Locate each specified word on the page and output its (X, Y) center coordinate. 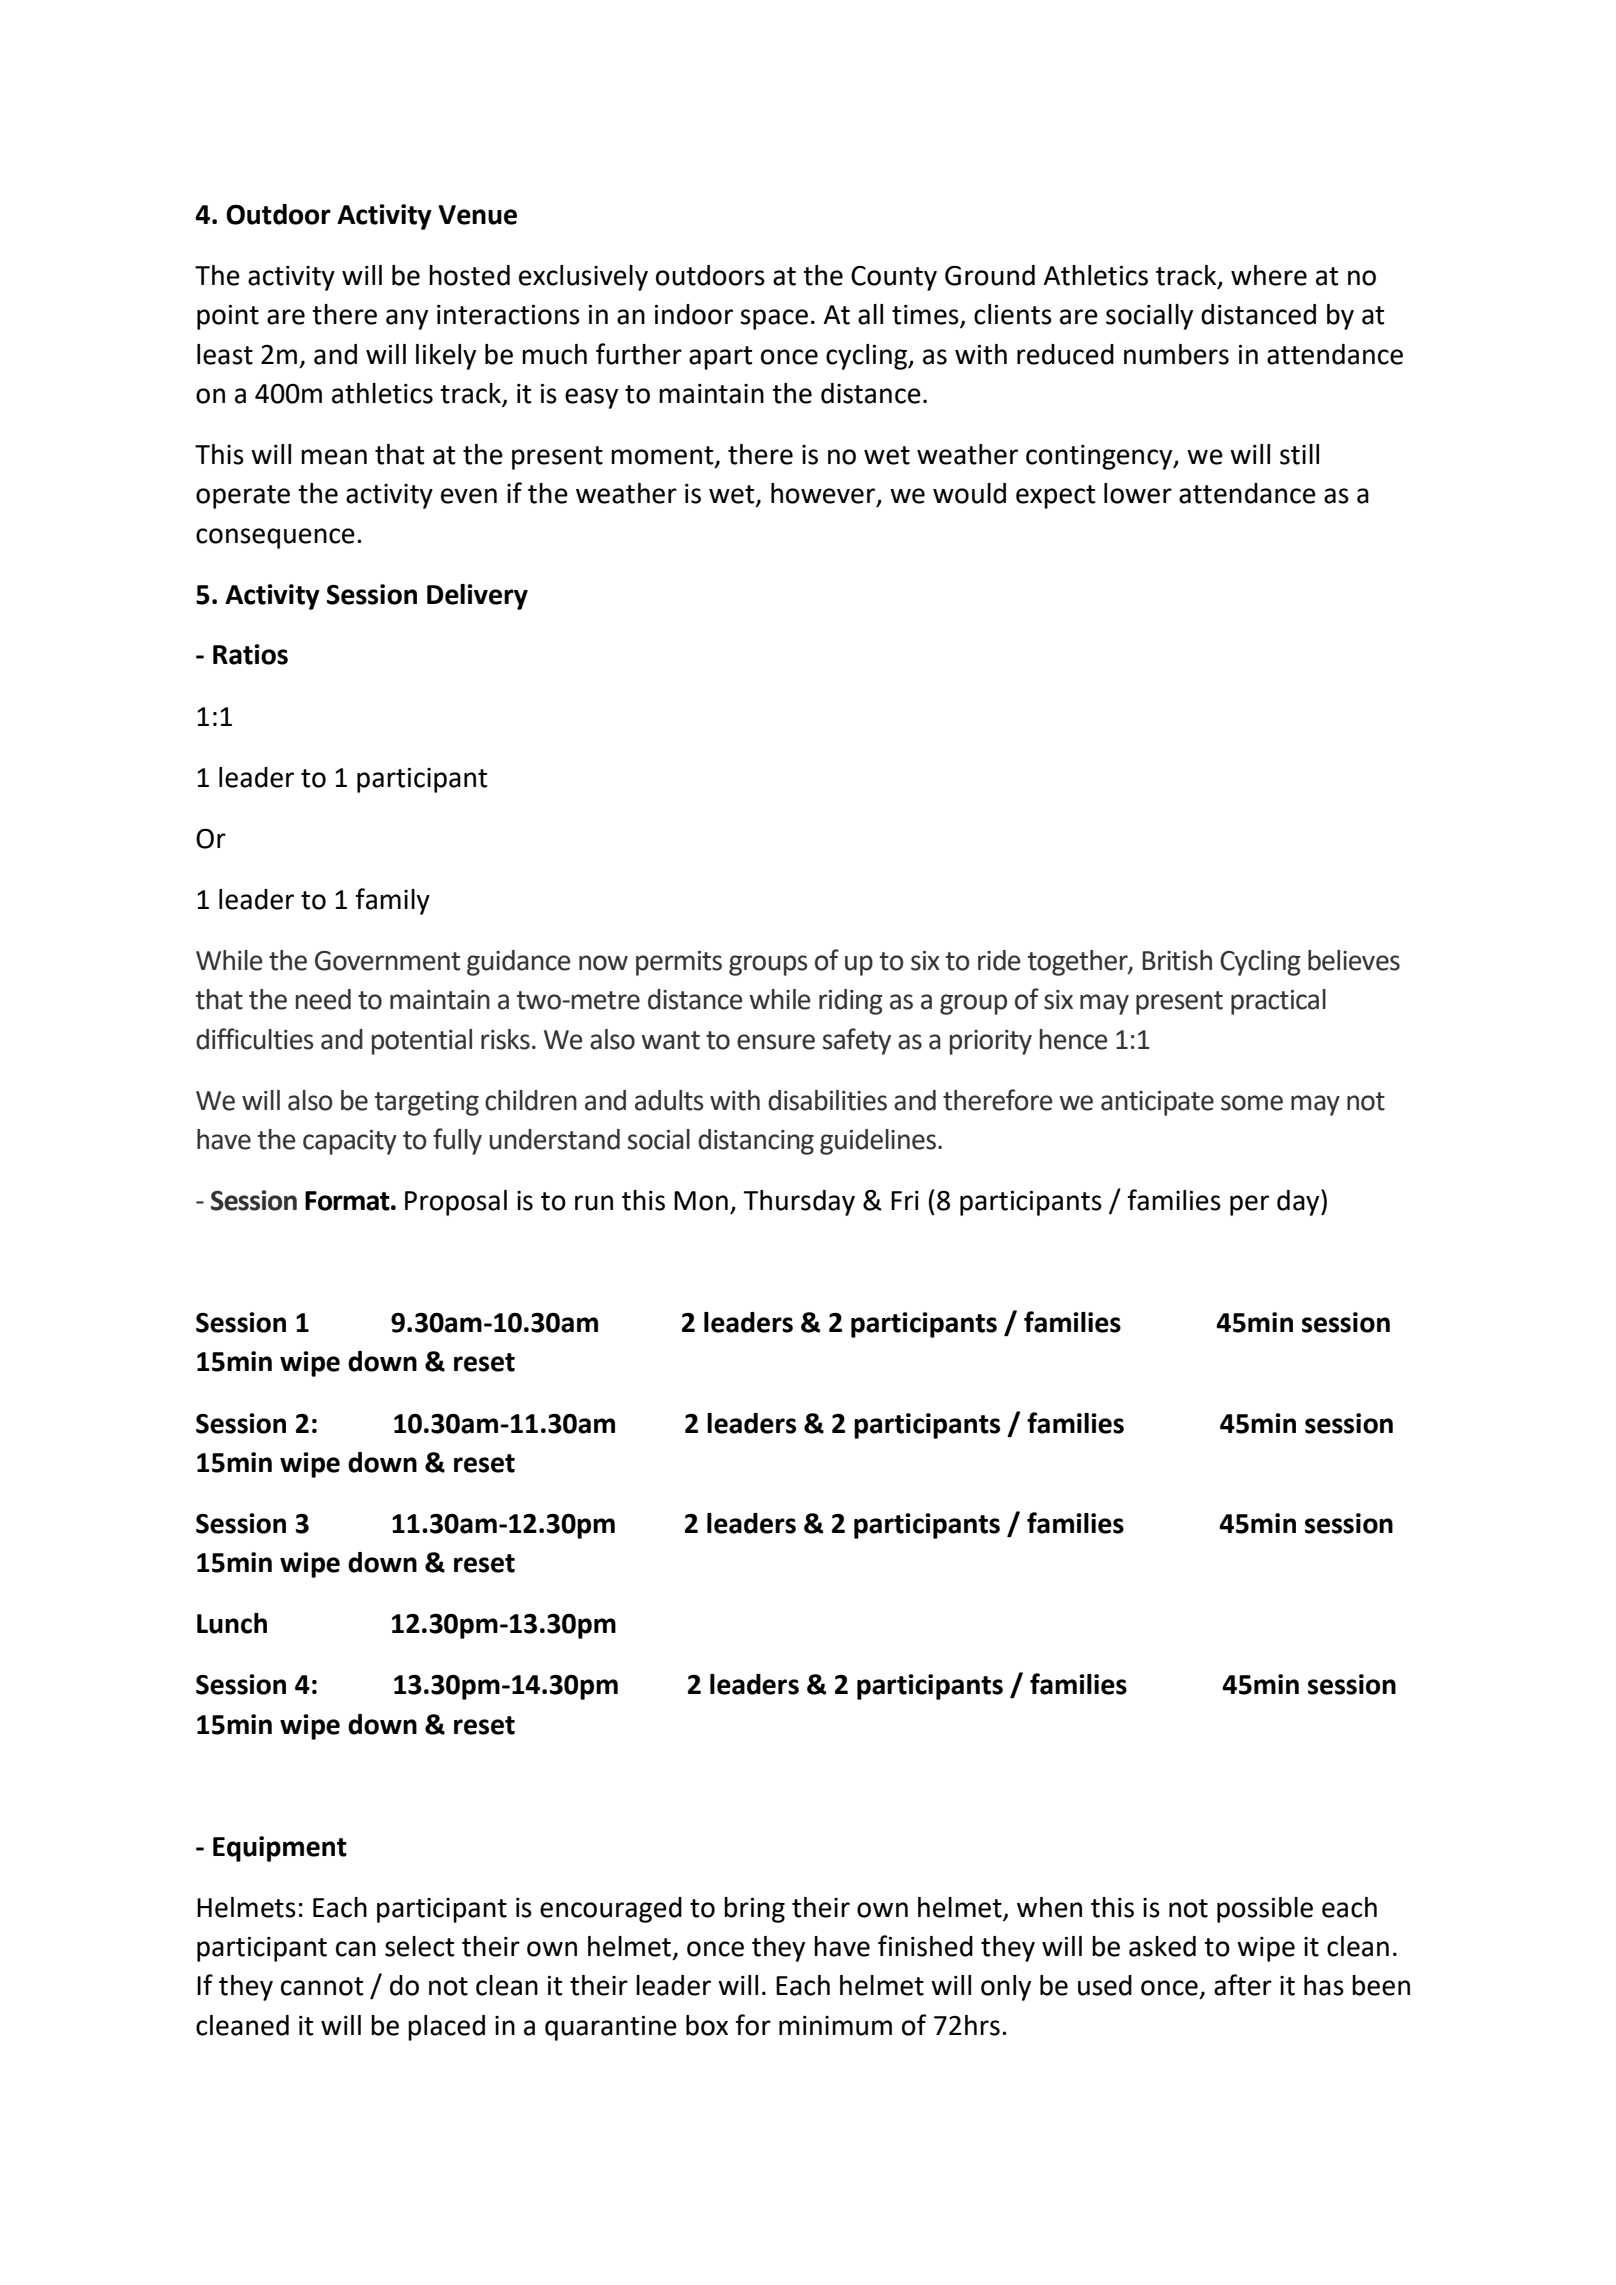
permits (679, 963)
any (407, 319)
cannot (322, 1986)
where (1269, 275)
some (1252, 1103)
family (393, 901)
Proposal (456, 1203)
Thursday (799, 1203)
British (1177, 960)
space (774, 319)
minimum (835, 2026)
